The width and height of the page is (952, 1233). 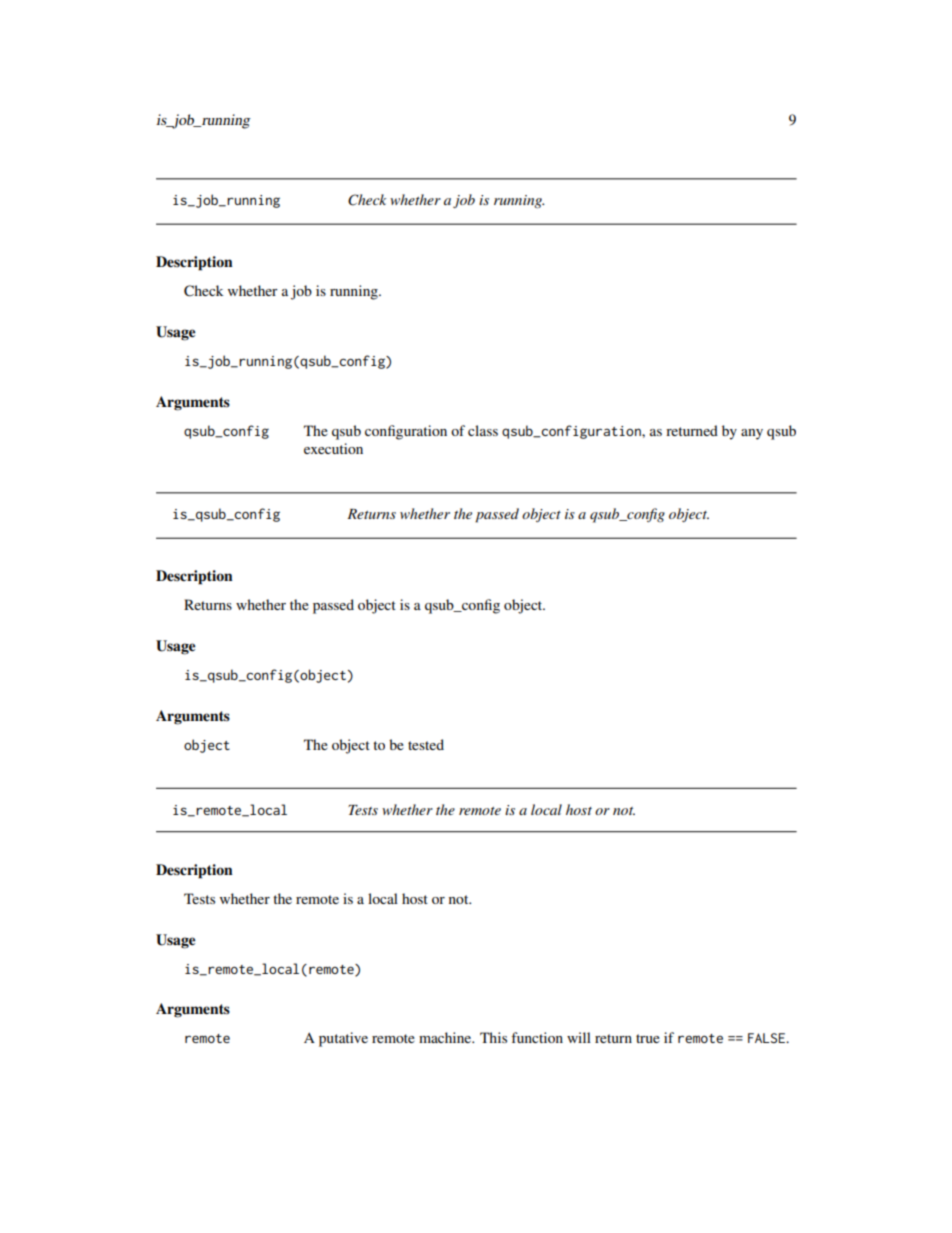 I want to click on This, so click(x=493, y=1037).
